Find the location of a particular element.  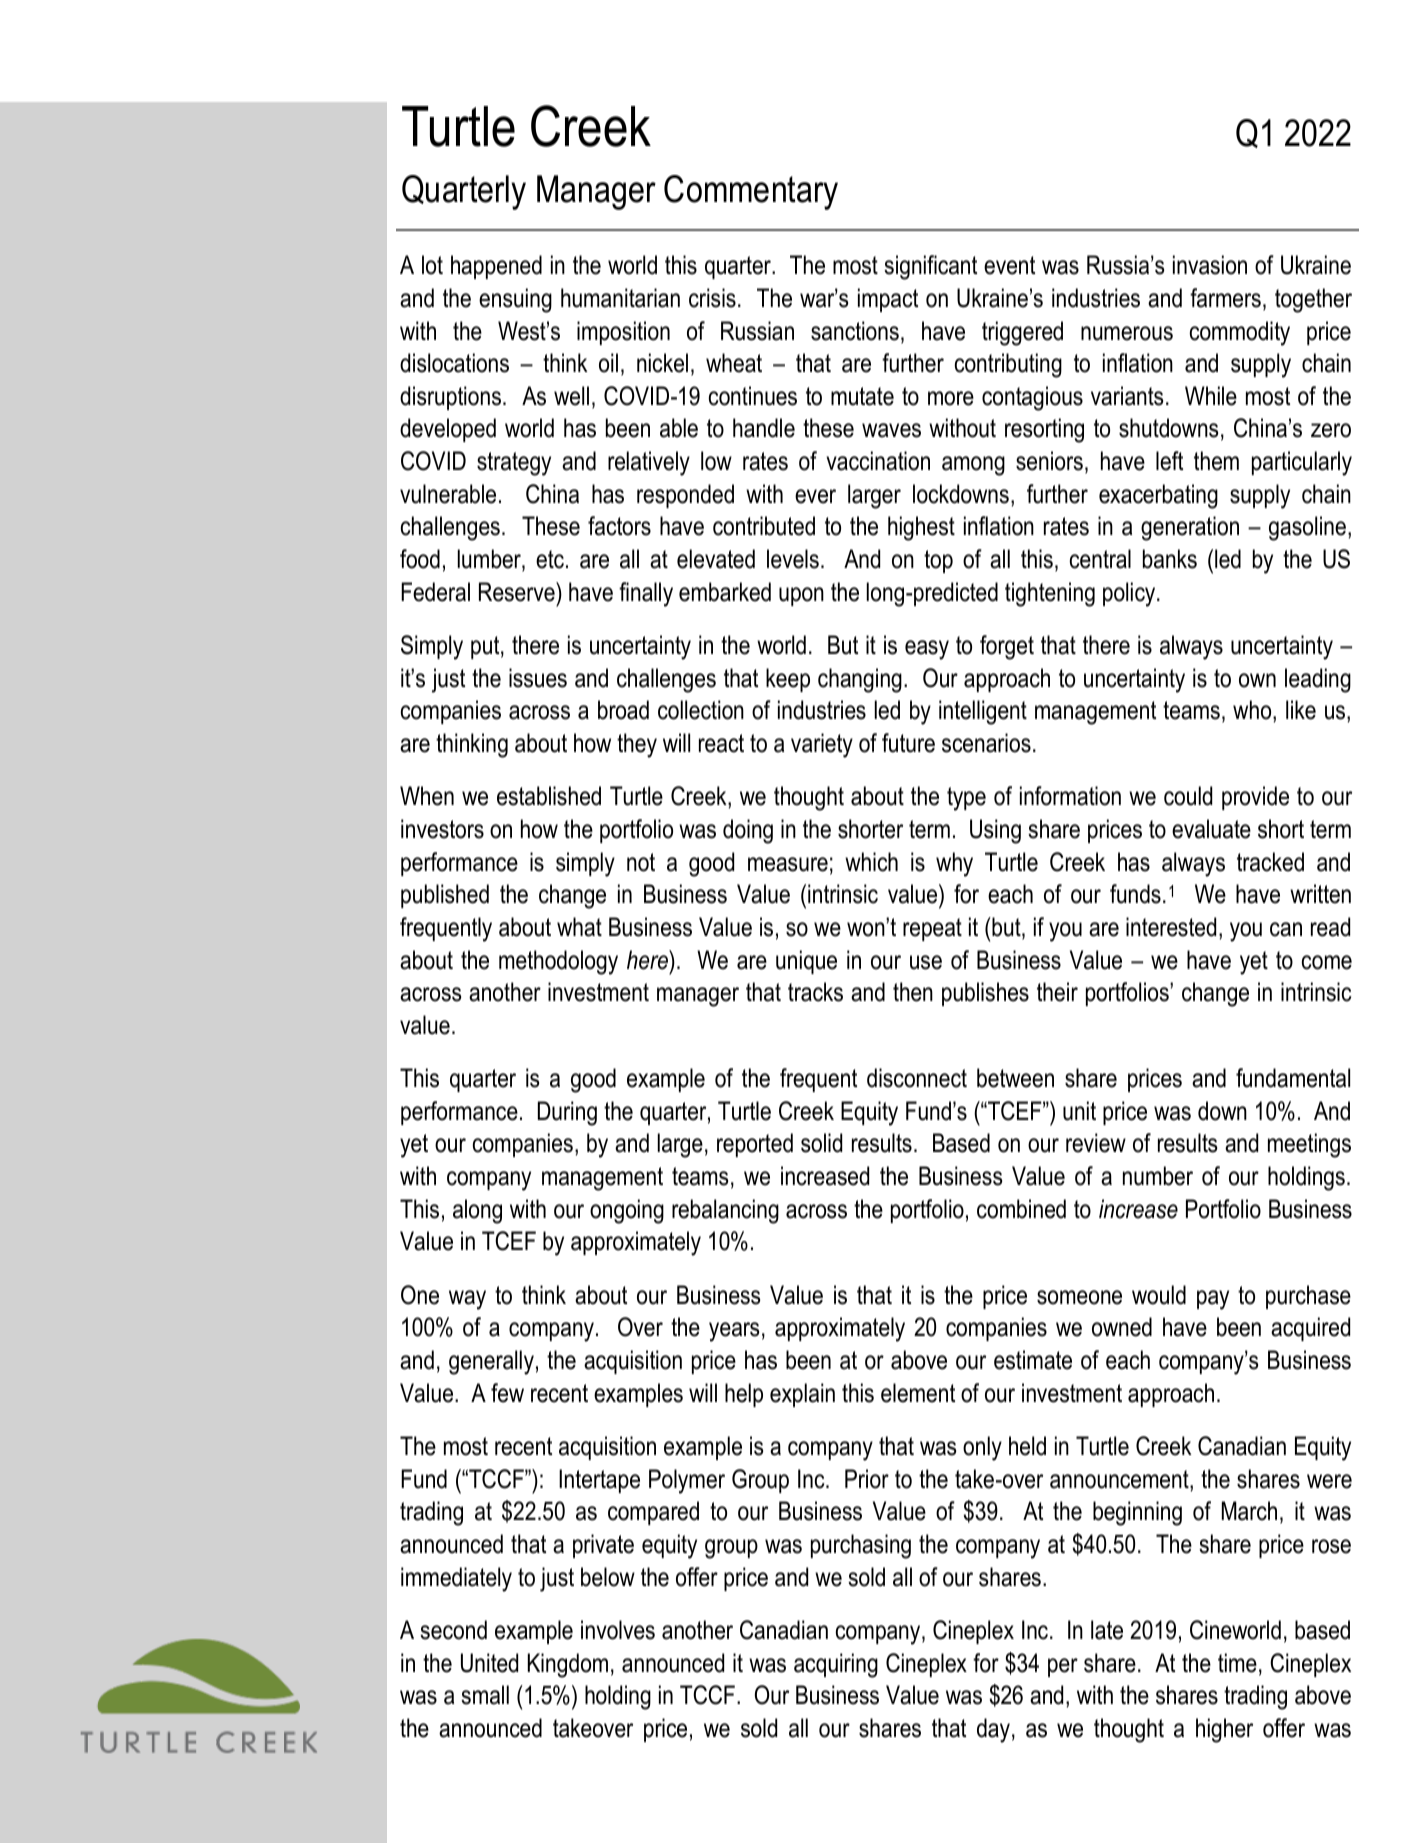

issues is located at coordinates (538, 678).
